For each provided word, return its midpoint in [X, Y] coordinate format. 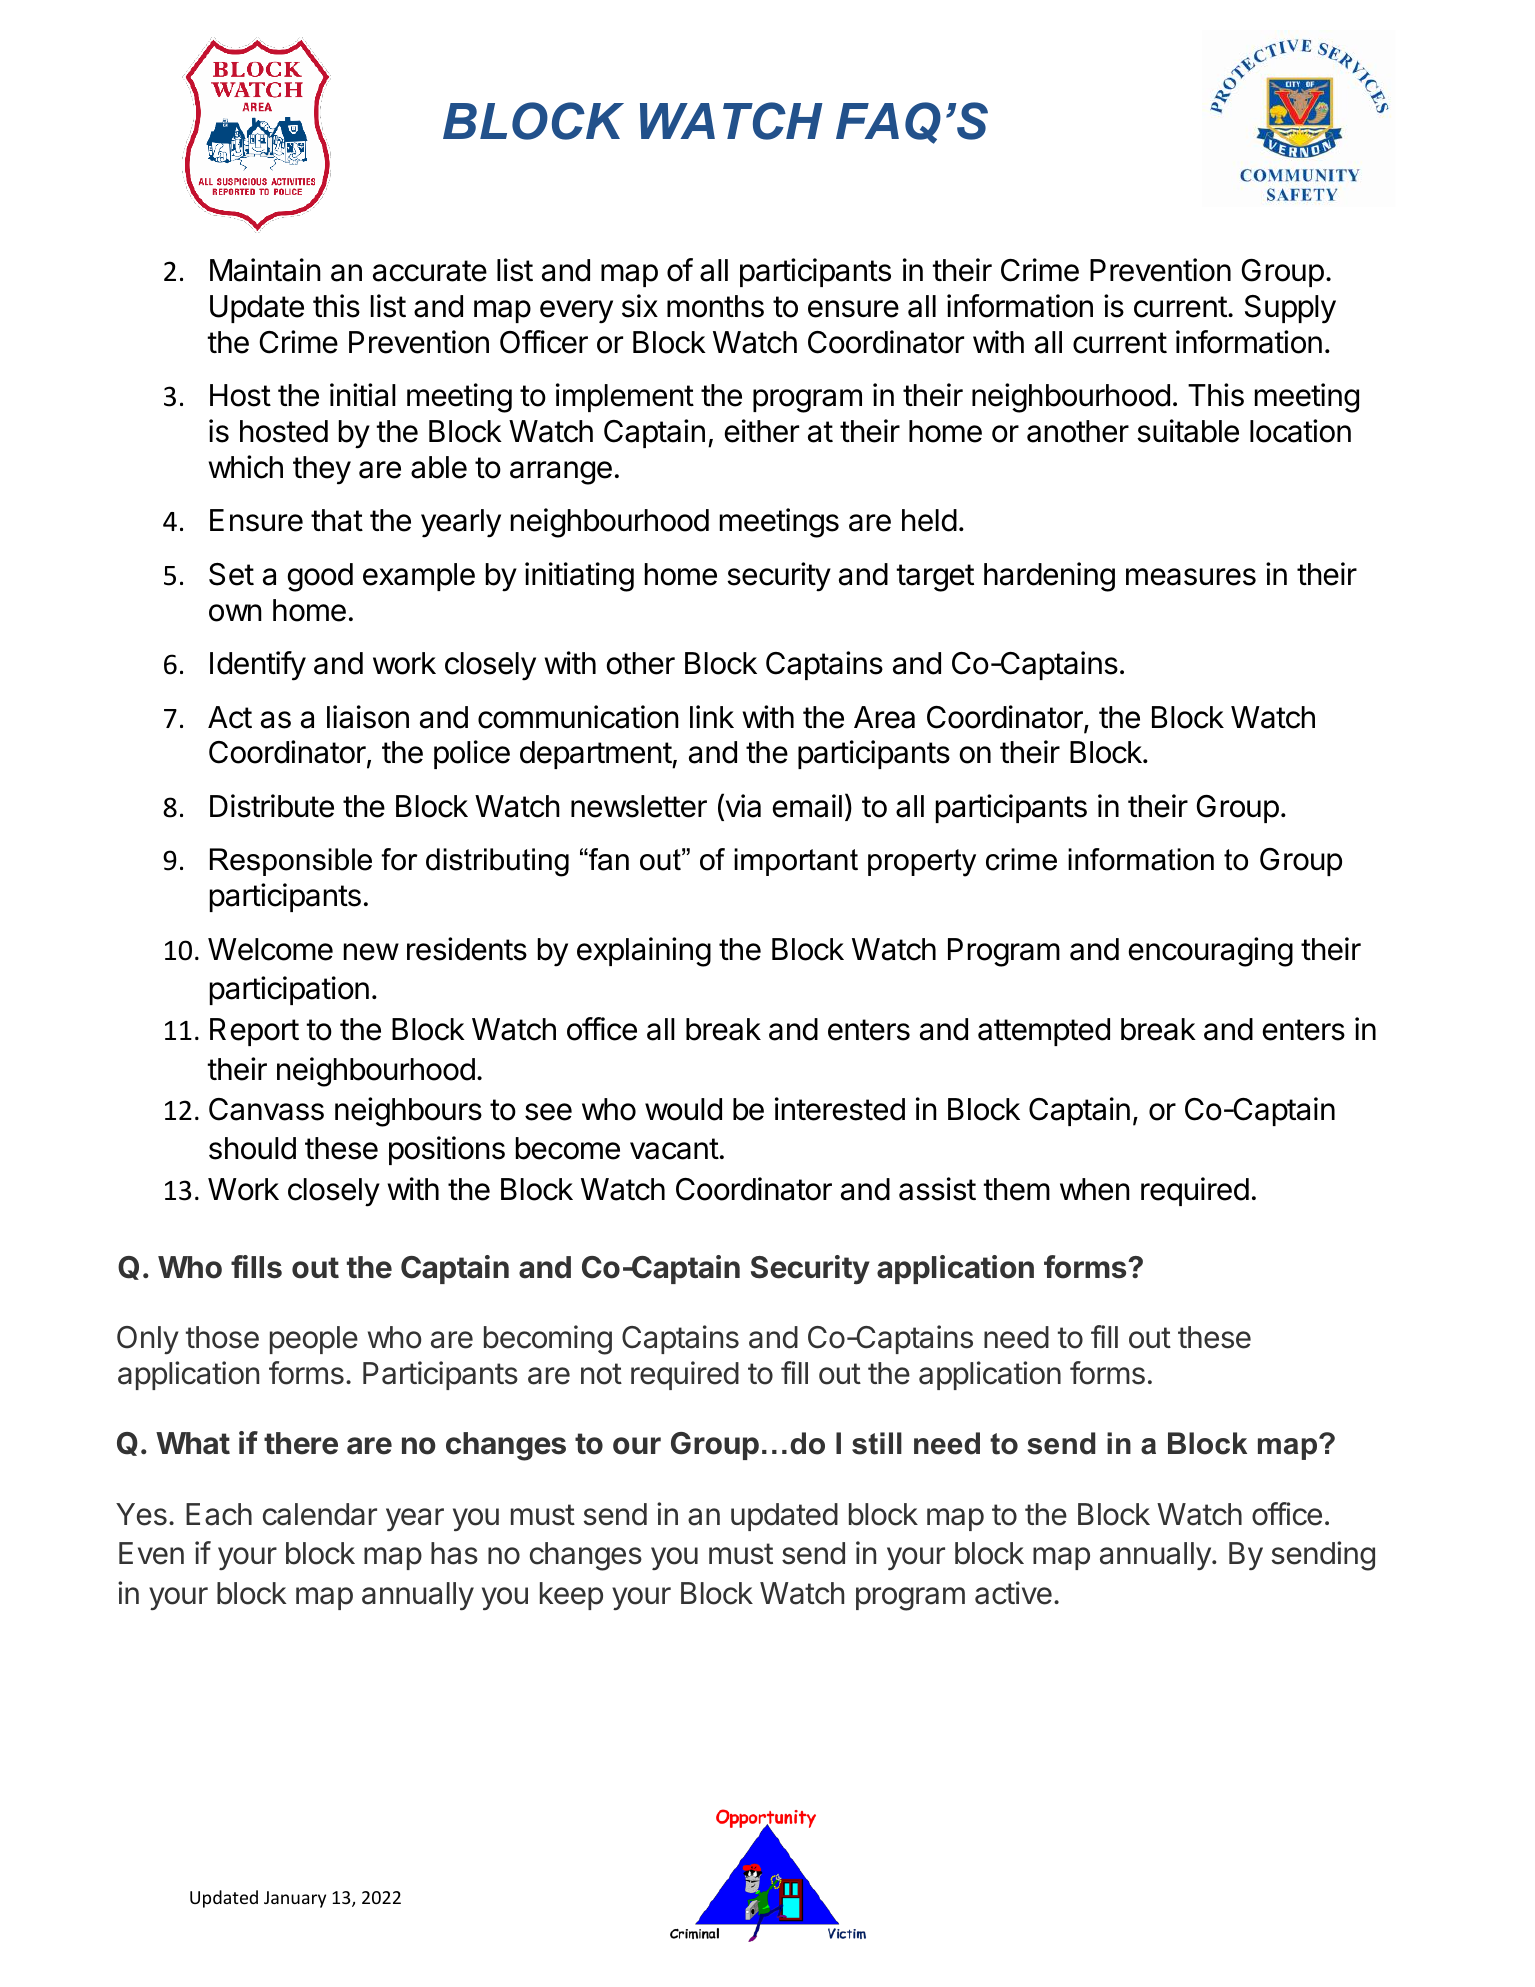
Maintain [265, 270]
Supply [1290, 309]
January [295, 1899]
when [1095, 1189]
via [742, 806]
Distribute [272, 806]
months [715, 306]
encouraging [1211, 952]
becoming [548, 1340]
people [314, 1340]
